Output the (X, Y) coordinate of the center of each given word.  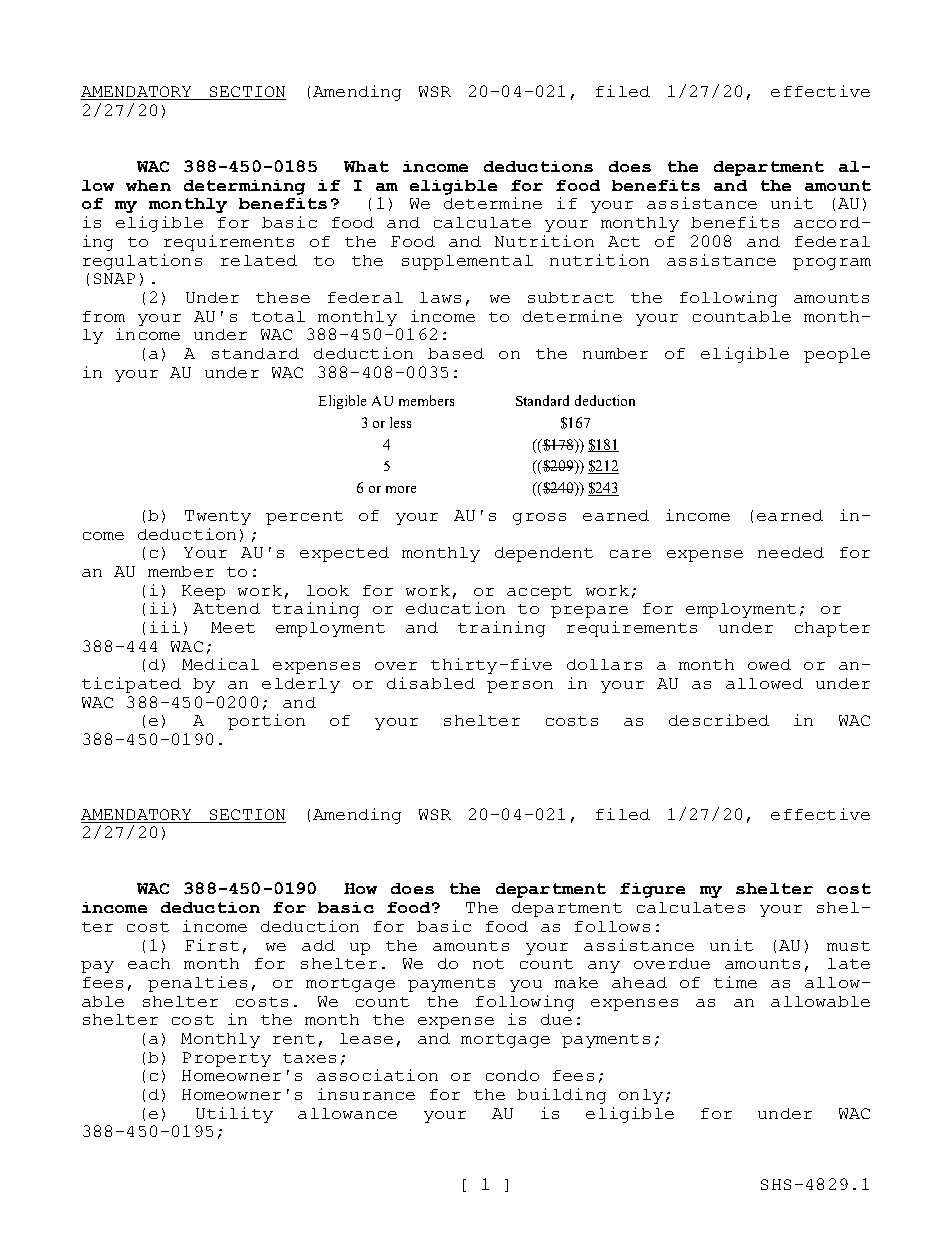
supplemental (467, 262)
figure (652, 890)
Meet (233, 627)
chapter (832, 629)
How (360, 888)
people (837, 355)
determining (244, 187)
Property (227, 1059)
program (832, 264)
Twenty (218, 517)
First (212, 945)
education (455, 608)
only (641, 1096)
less (400, 422)
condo (512, 1075)
